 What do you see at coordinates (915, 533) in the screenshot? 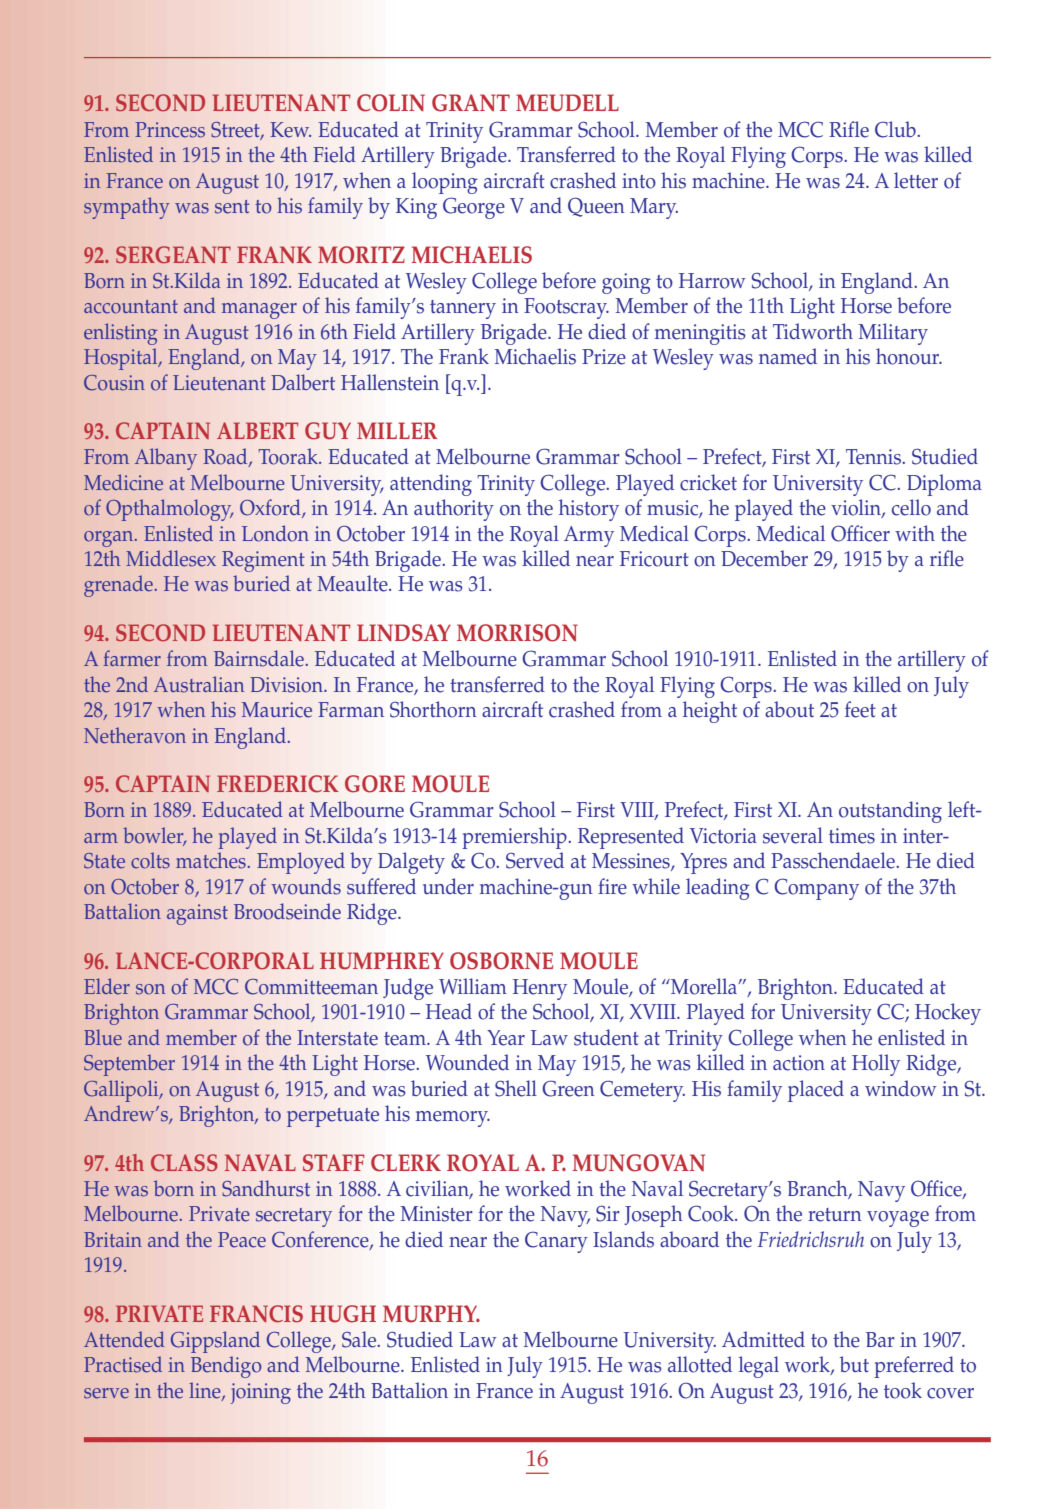
I see `with` at bounding box center [915, 533].
